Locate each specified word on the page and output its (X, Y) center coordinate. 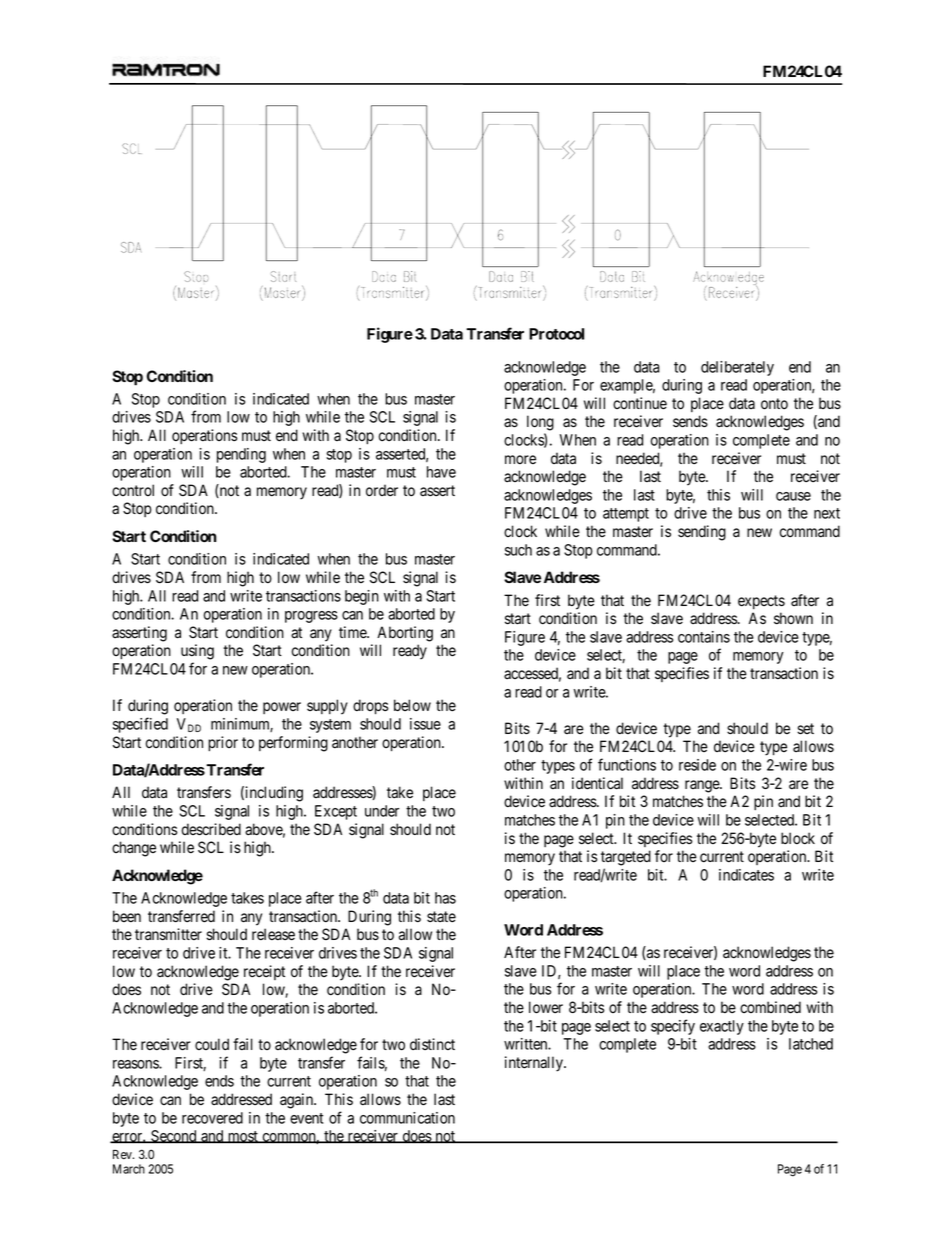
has (445, 898)
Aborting (405, 634)
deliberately (737, 368)
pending (241, 455)
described (211, 829)
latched (811, 1044)
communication (407, 1118)
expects (761, 602)
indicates (746, 875)
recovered (212, 1118)
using (197, 652)
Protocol (556, 334)
